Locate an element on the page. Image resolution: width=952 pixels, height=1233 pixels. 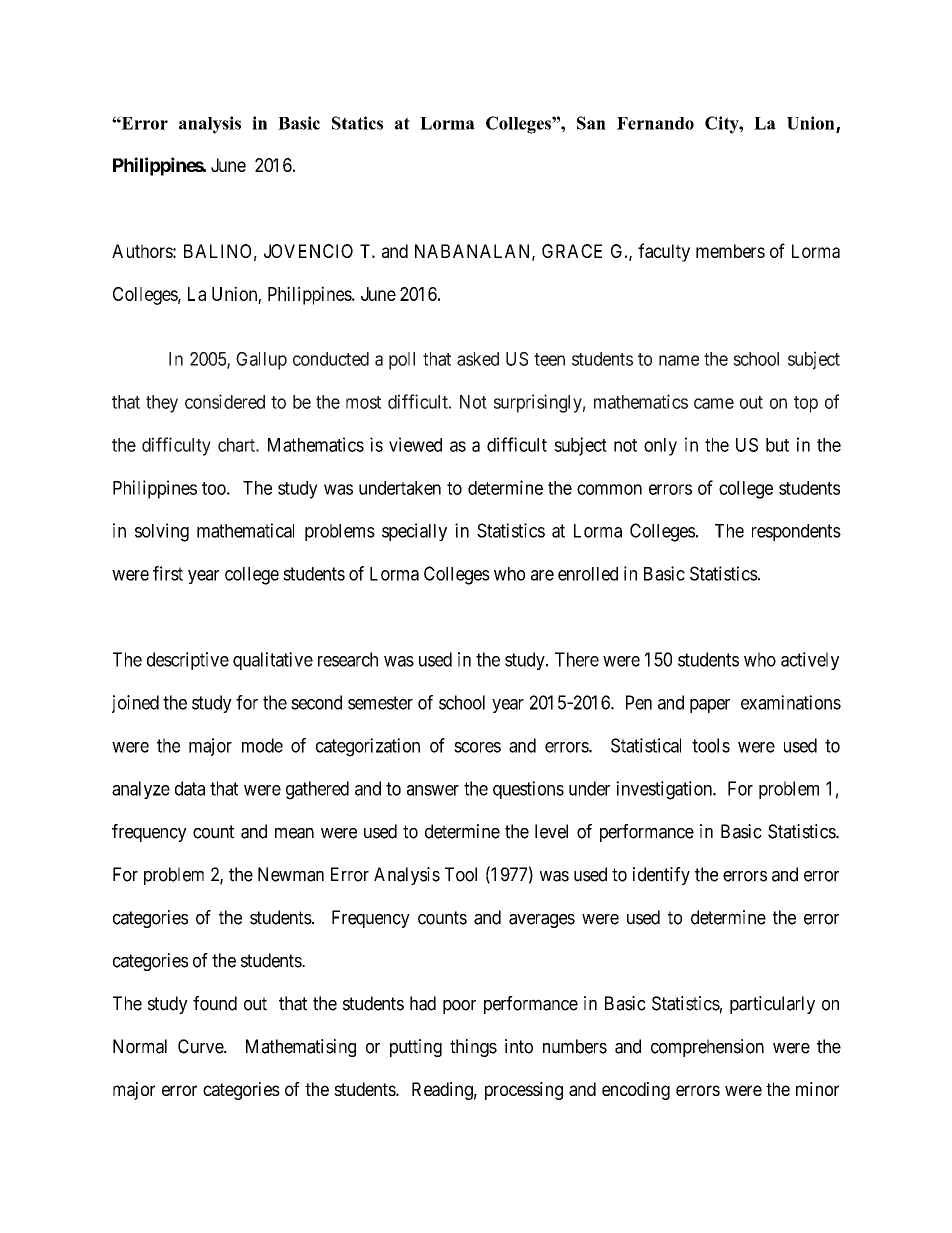
Fernando is located at coordinates (655, 123).
